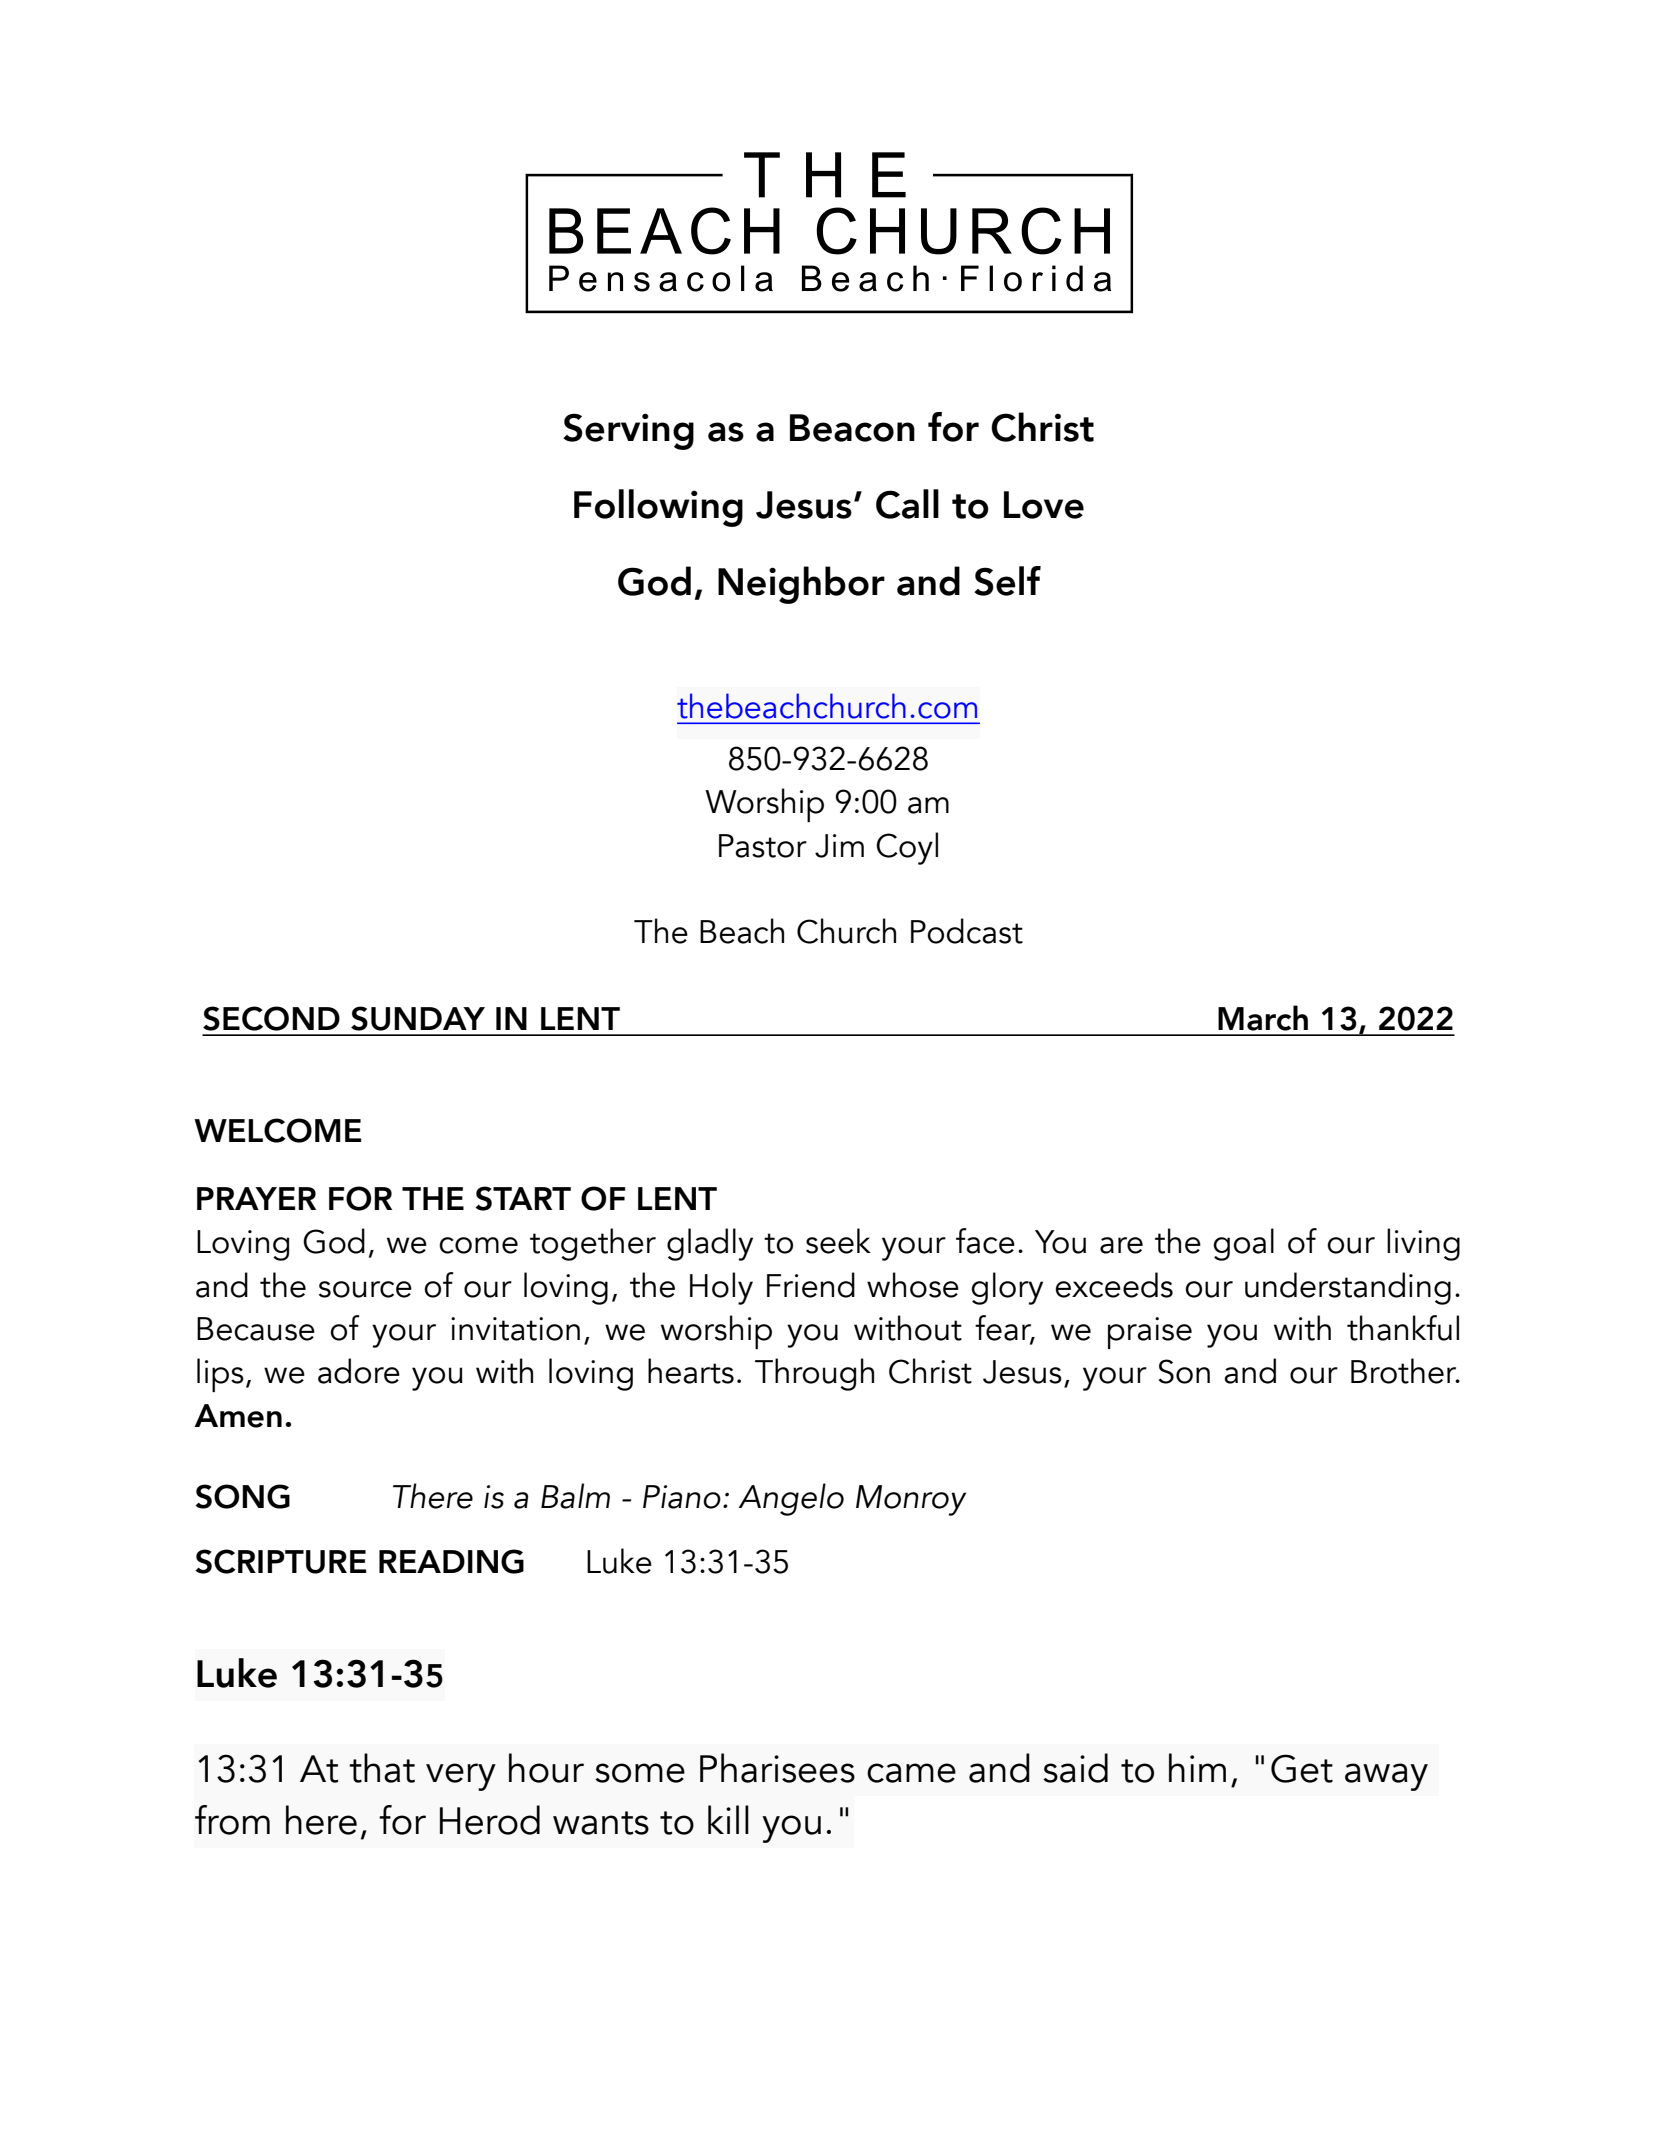  I want to click on that, so click(382, 1768).
